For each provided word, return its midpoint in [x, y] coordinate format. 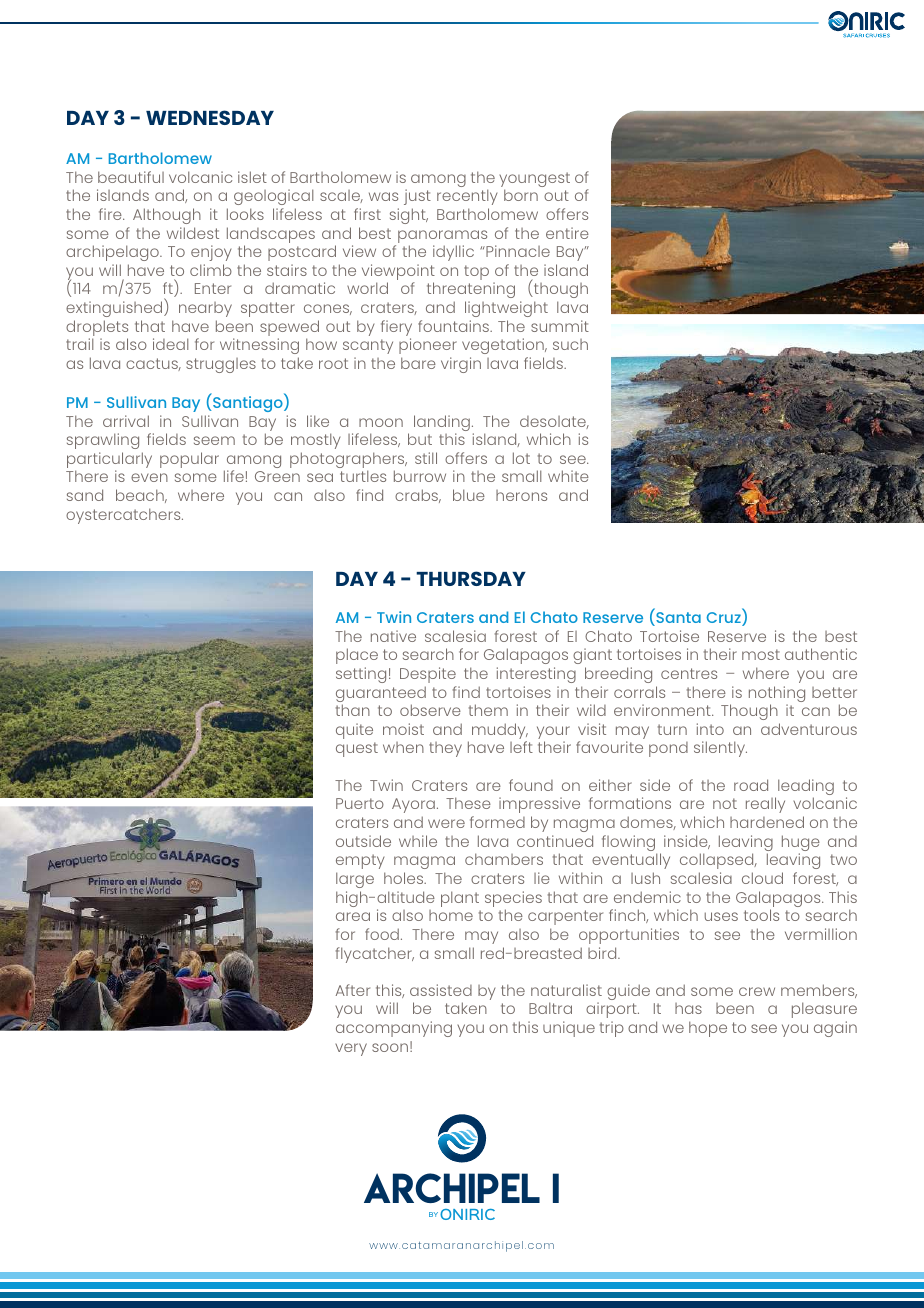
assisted [441, 990]
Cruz [724, 619]
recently [467, 197]
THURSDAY [471, 578]
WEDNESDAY [210, 117]
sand [85, 495]
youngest [534, 181]
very [351, 1049]
